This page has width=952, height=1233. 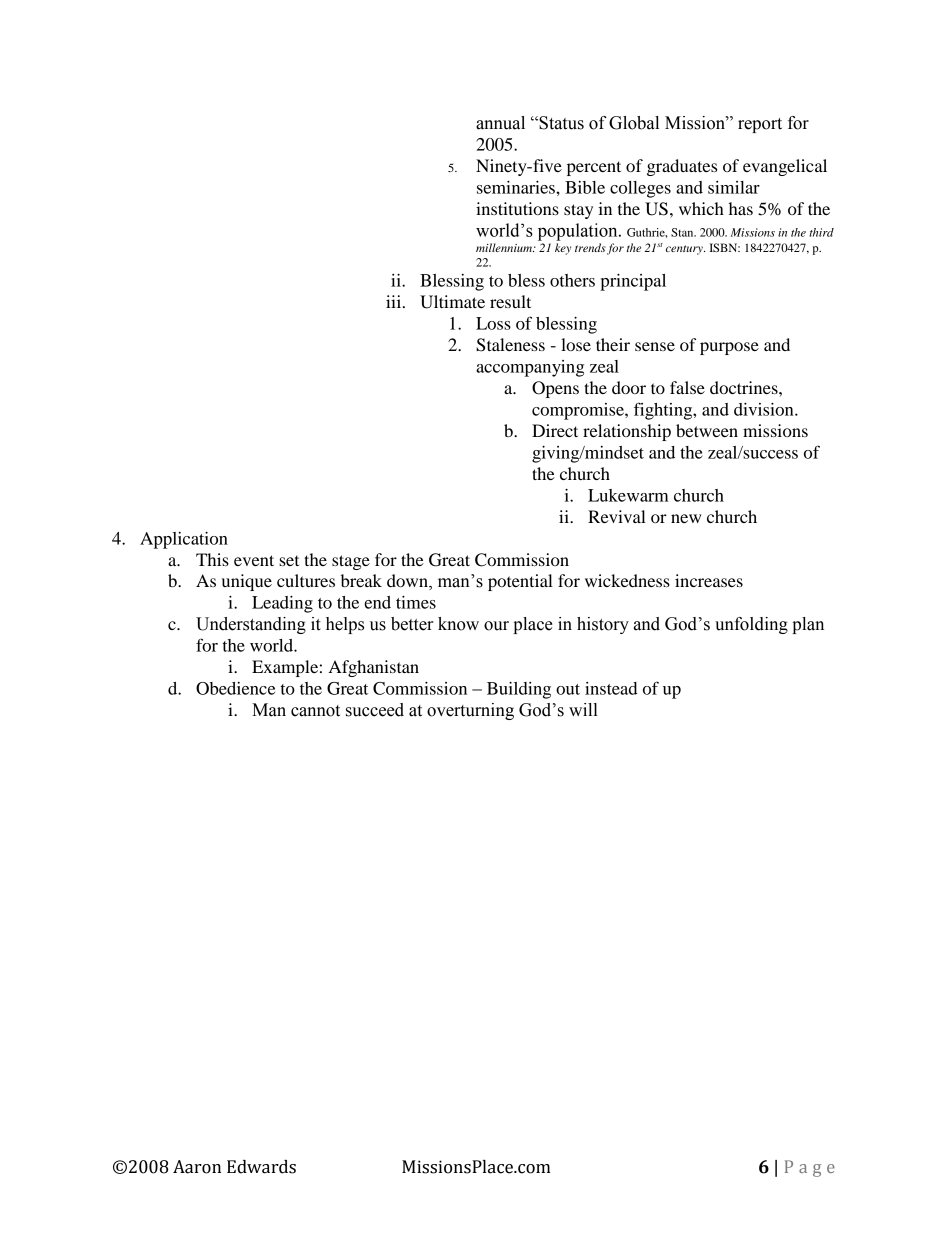 What do you see at coordinates (261, 1167) in the page?
I see `Edwards` at bounding box center [261, 1167].
